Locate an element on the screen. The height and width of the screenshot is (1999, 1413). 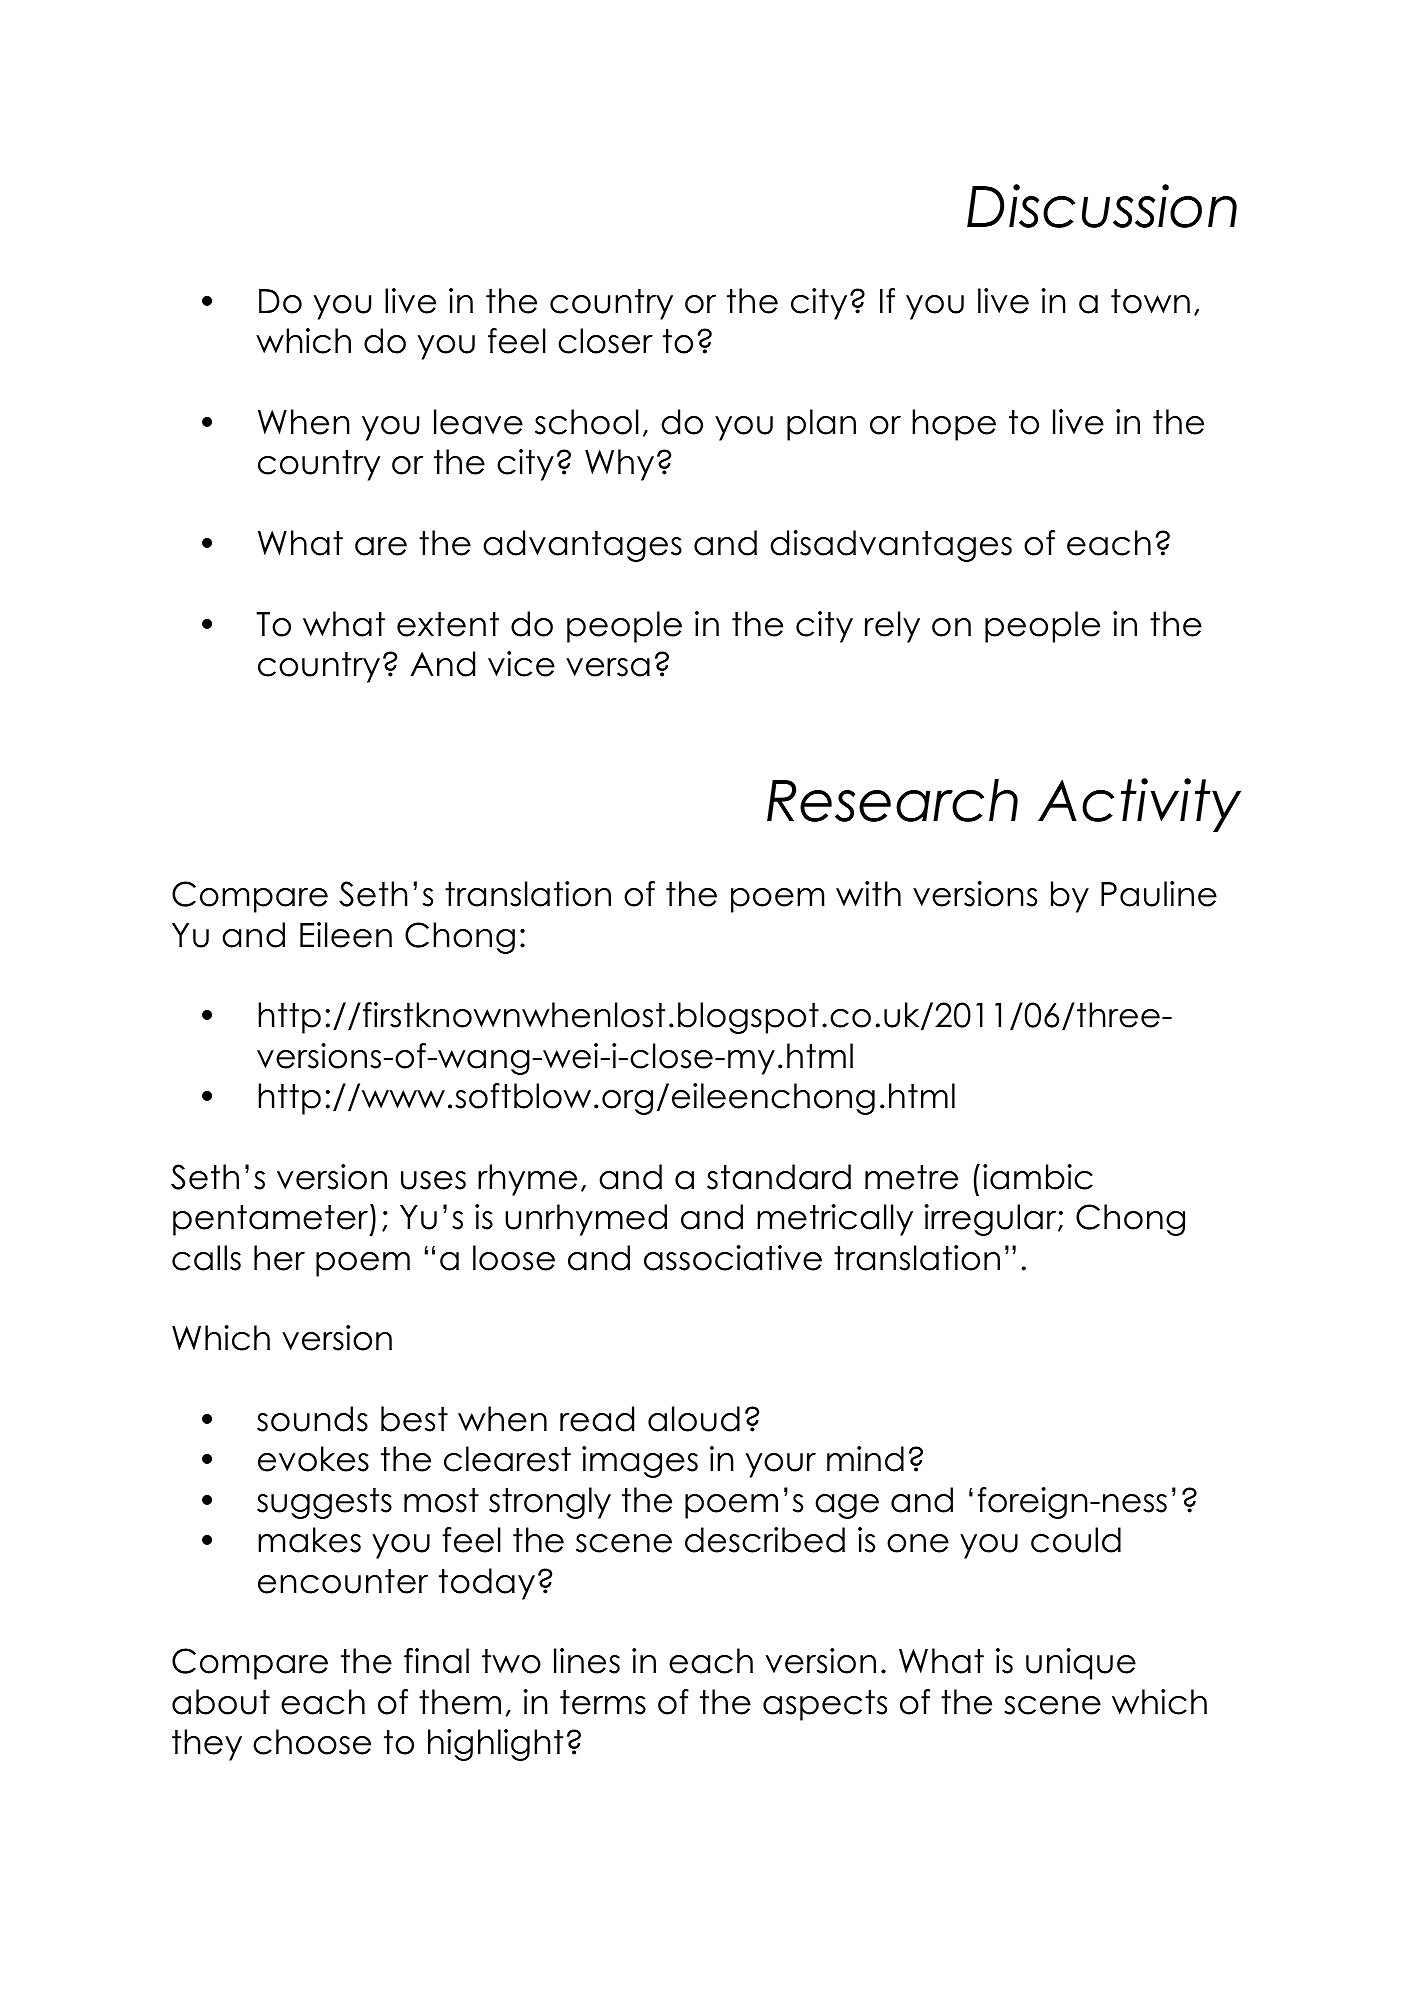
vice is located at coordinates (521, 664).
